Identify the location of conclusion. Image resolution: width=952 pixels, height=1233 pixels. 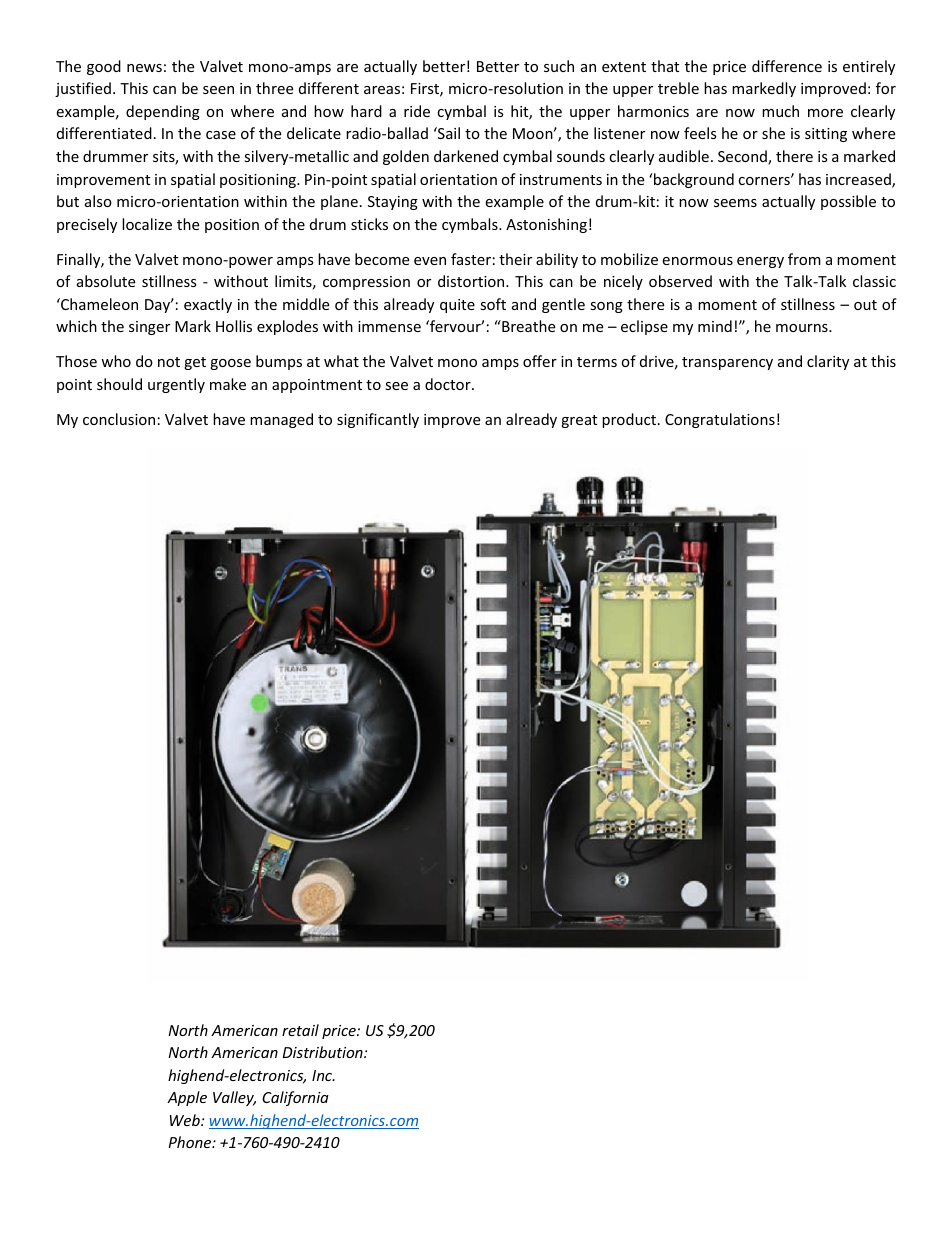
(119, 419).
